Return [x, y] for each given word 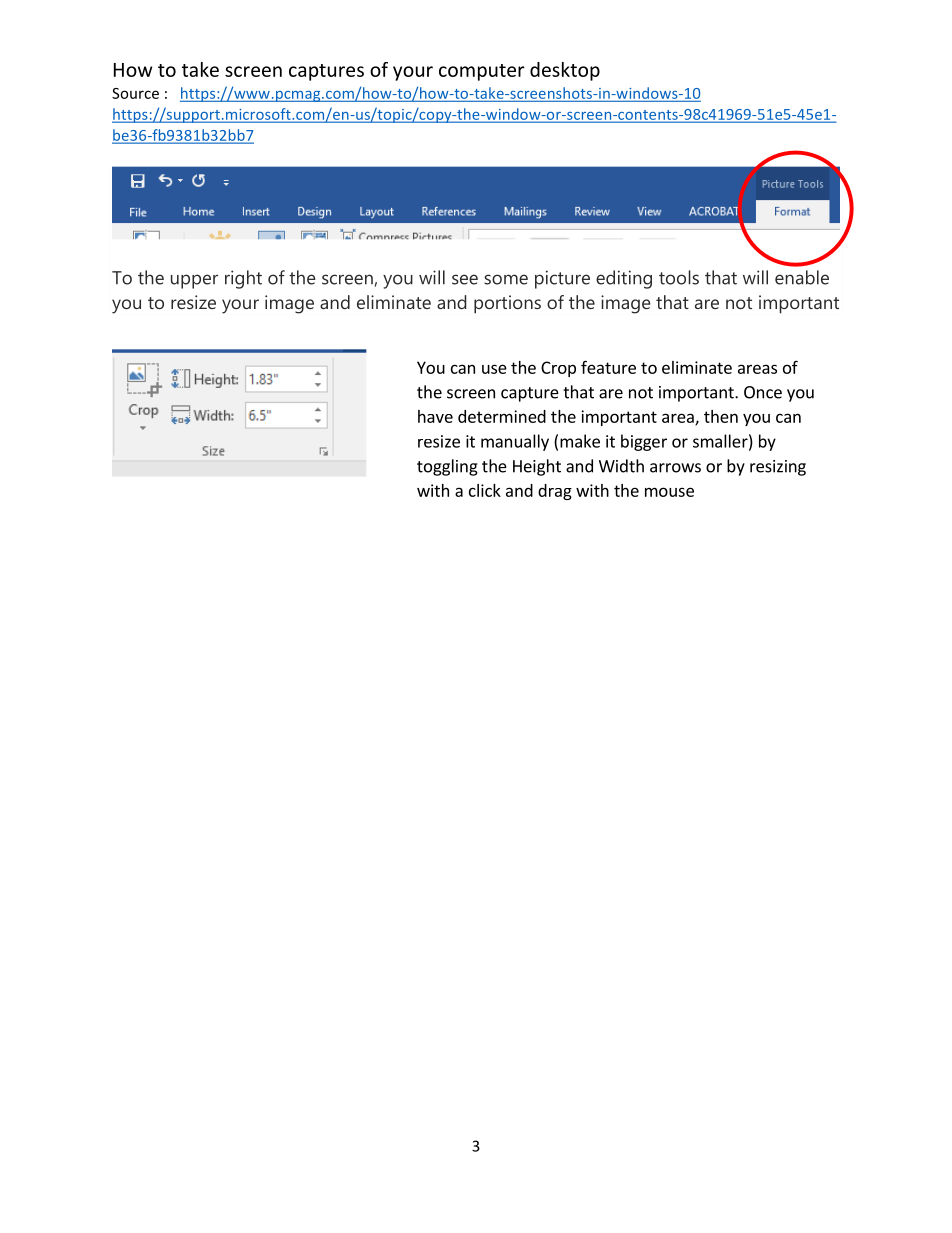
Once [763, 392]
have [435, 416]
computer [482, 72]
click [485, 490]
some [506, 279]
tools [679, 277]
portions [507, 304]
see [465, 279]
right [243, 279]
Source [135, 93]
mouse [669, 492]
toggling [447, 467]
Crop [558, 369]
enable [802, 277]
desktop [565, 71]
